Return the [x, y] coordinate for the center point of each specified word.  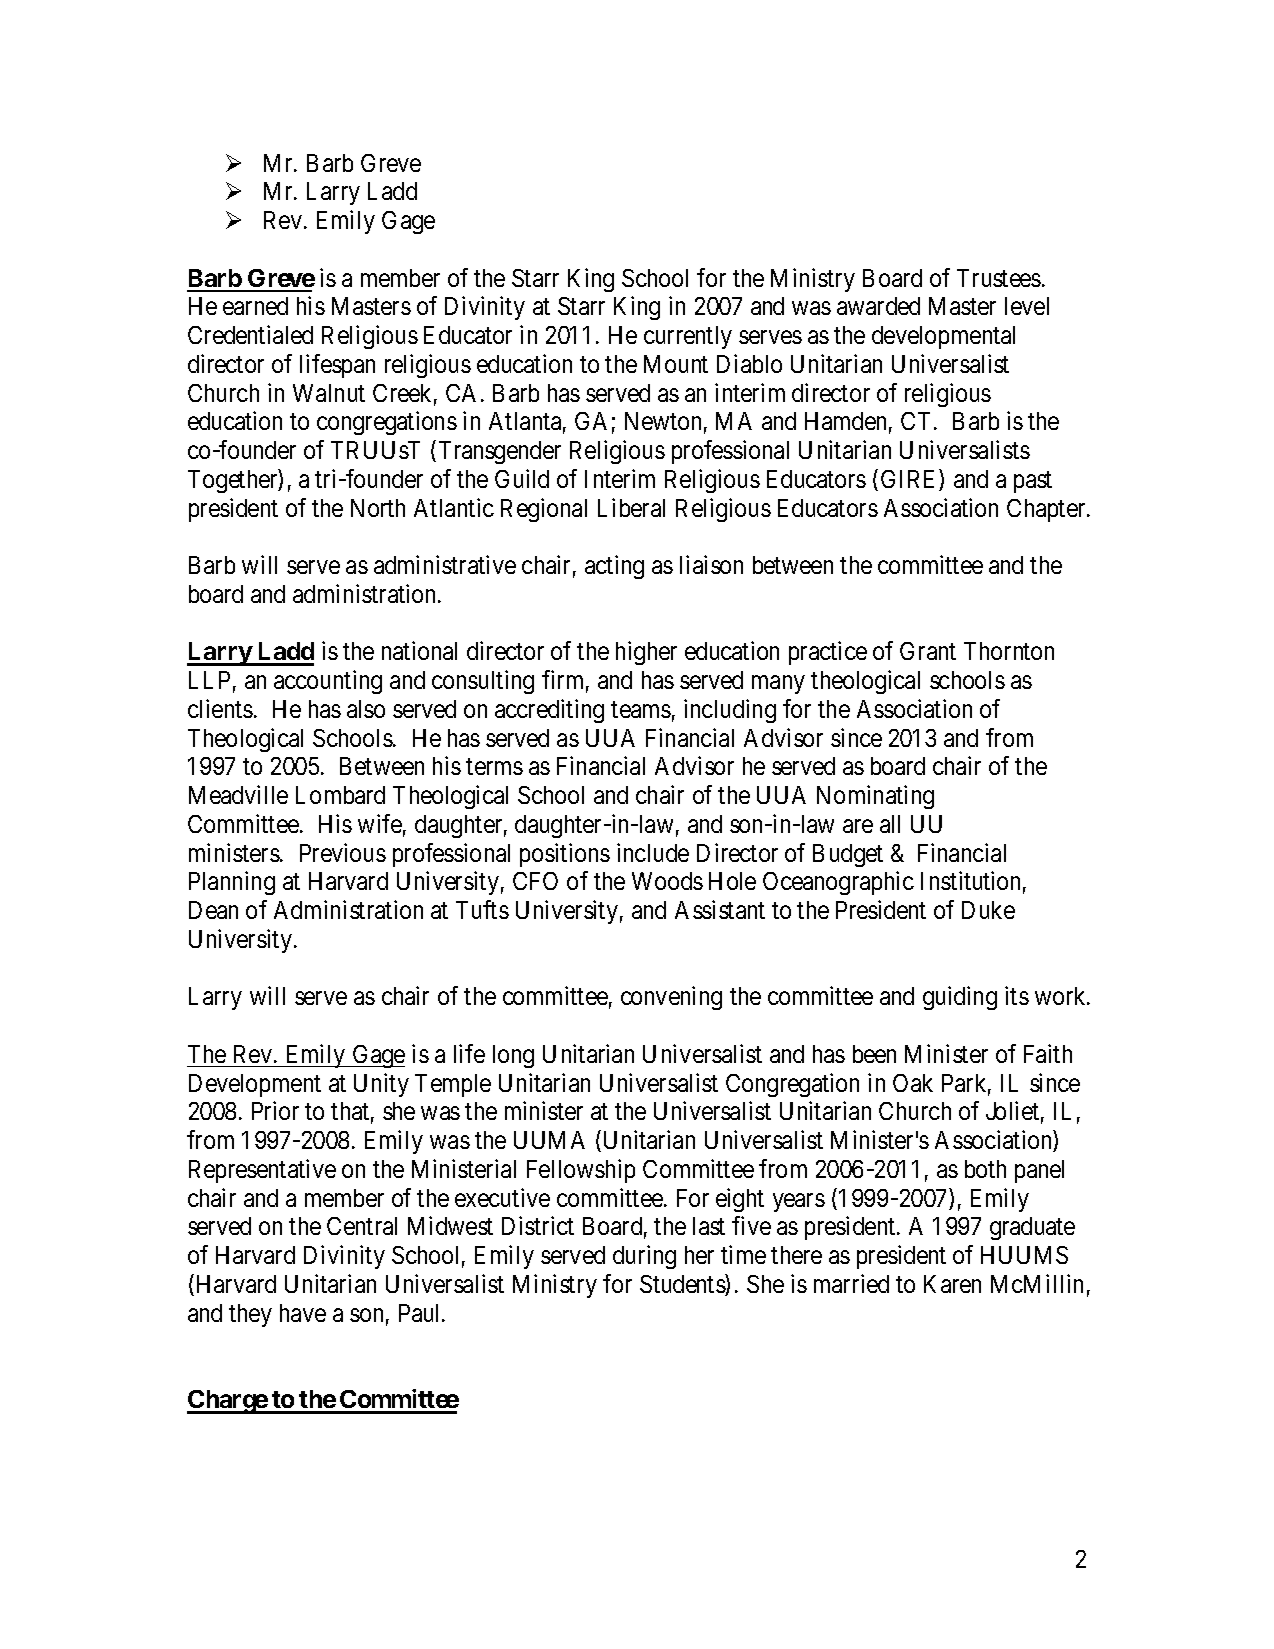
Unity [381, 1085]
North [378, 508]
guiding [960, 998]
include [653, 852]
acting [614, 567]
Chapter [1047, 510]
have [303, 1313]
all [890, 824]
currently [688, 337]
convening [671, 998]
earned [255, 306]
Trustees [999, 278]
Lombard [340, 795]
